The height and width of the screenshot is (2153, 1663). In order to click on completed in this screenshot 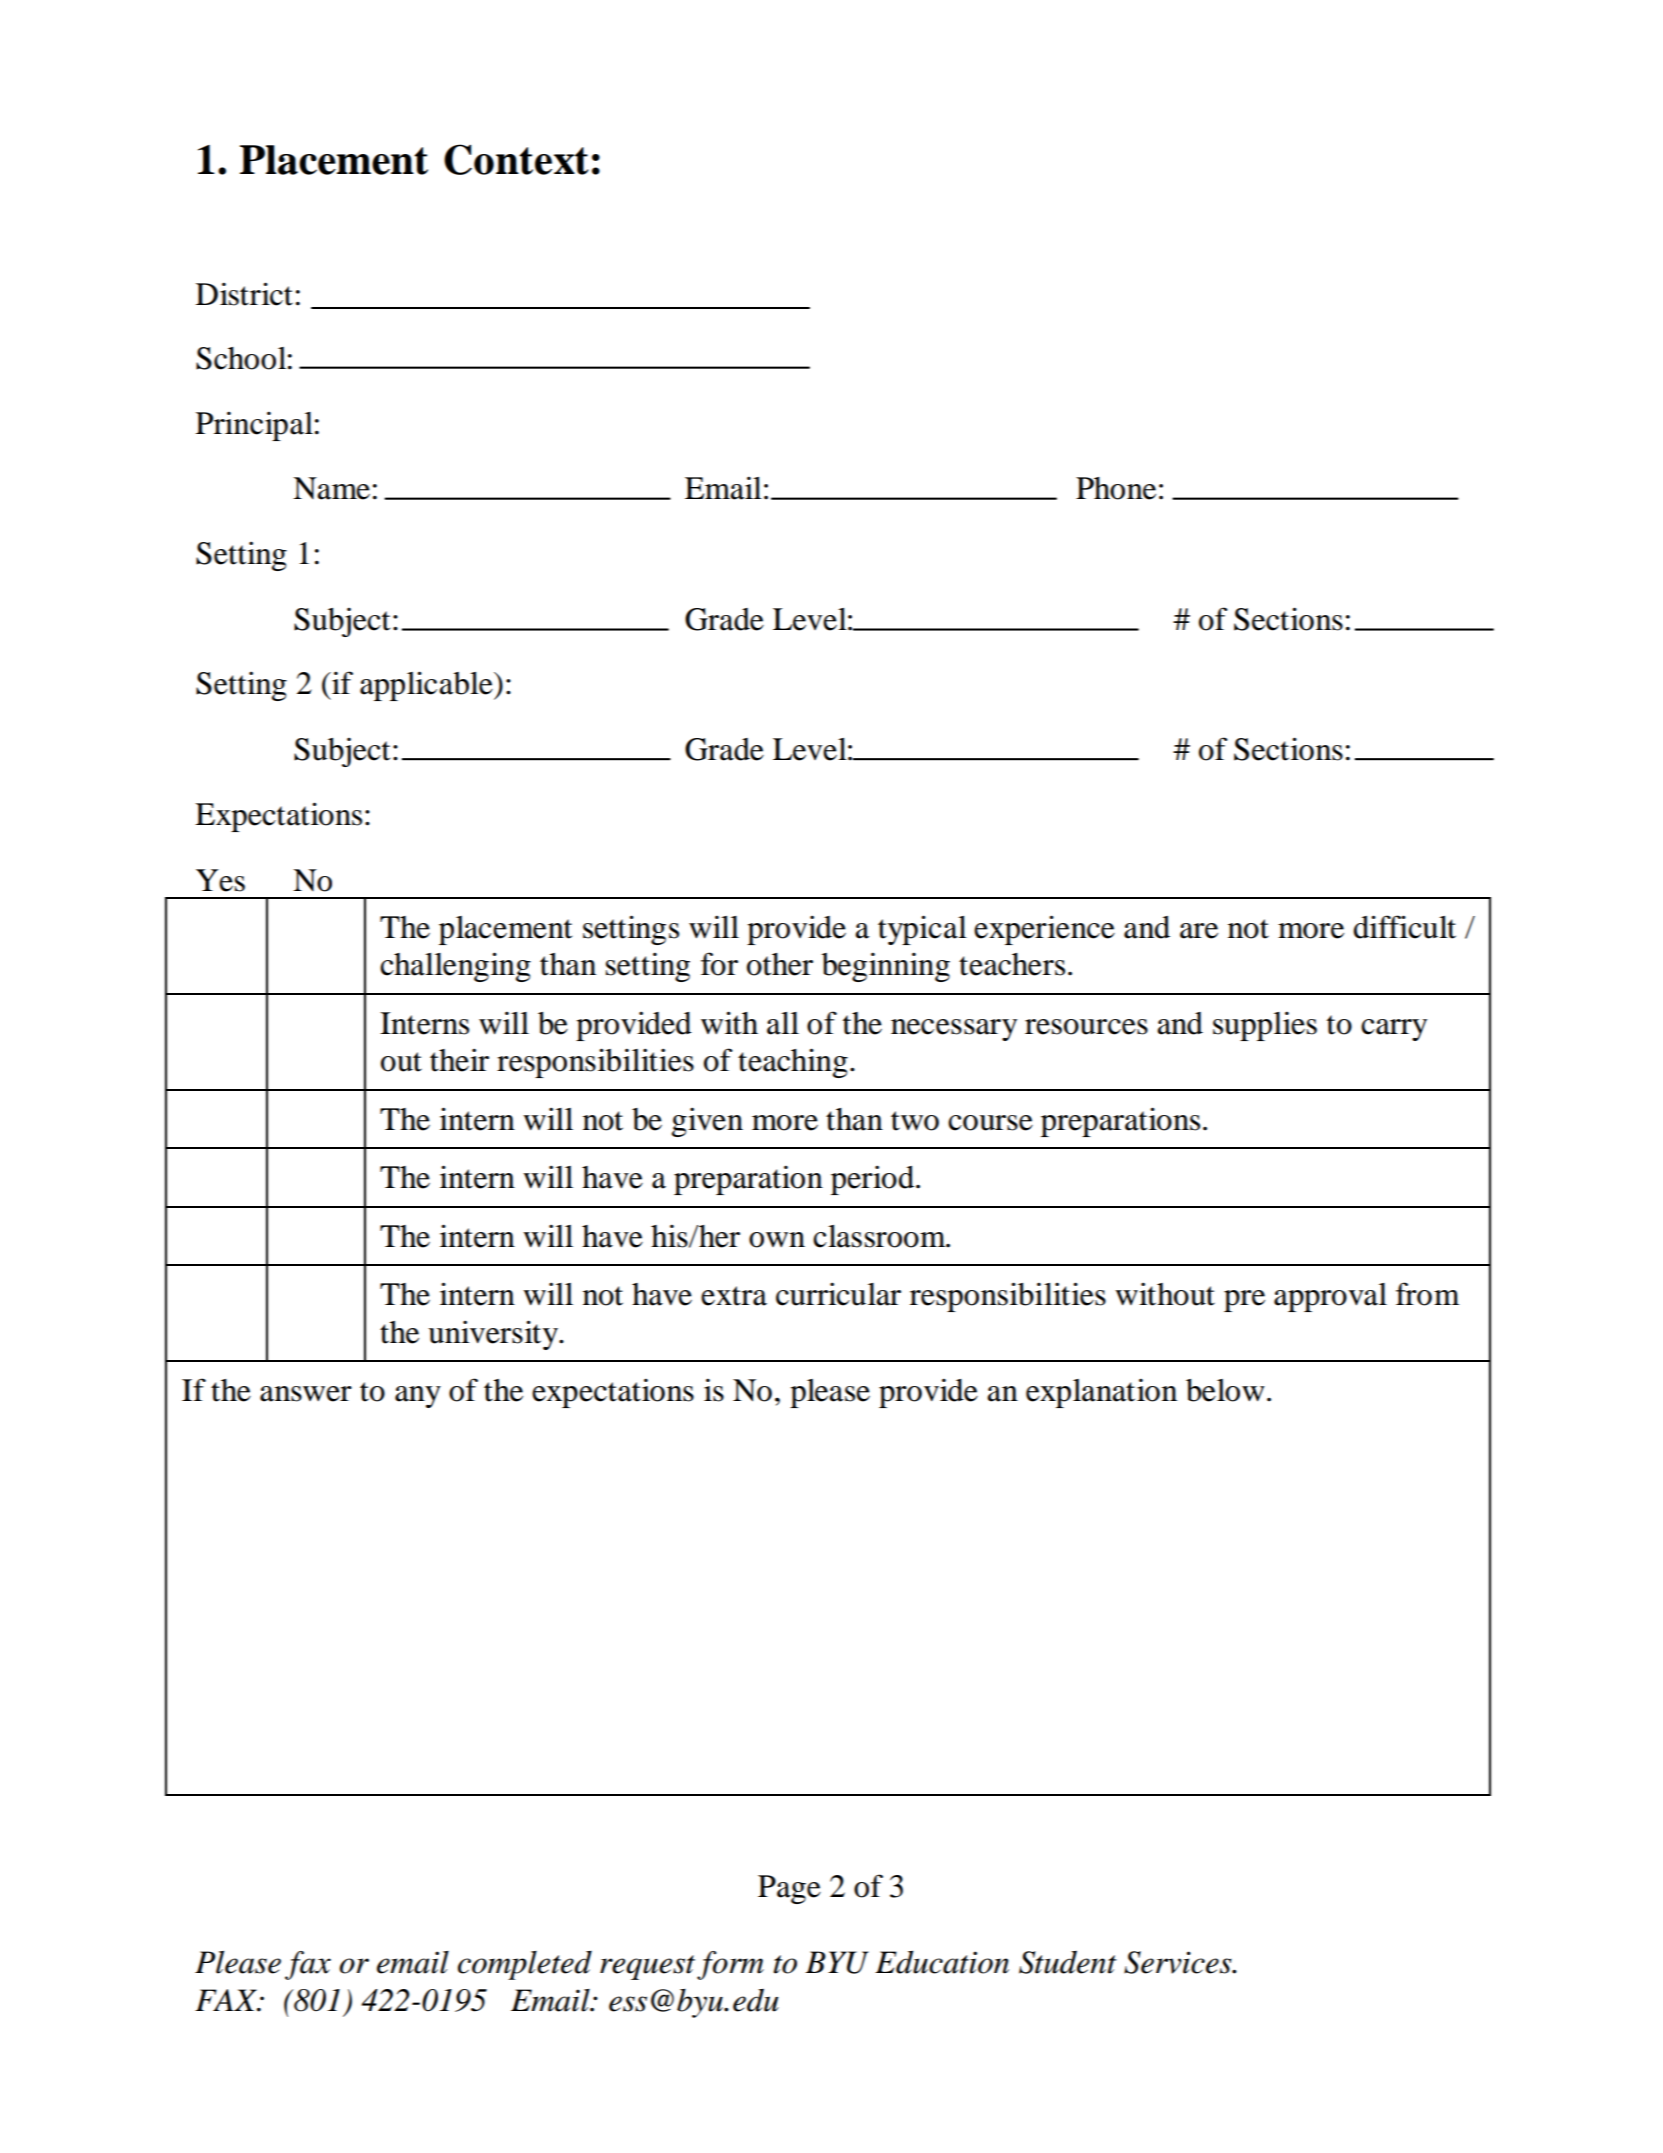, I will do `click(525, 1965)`.
